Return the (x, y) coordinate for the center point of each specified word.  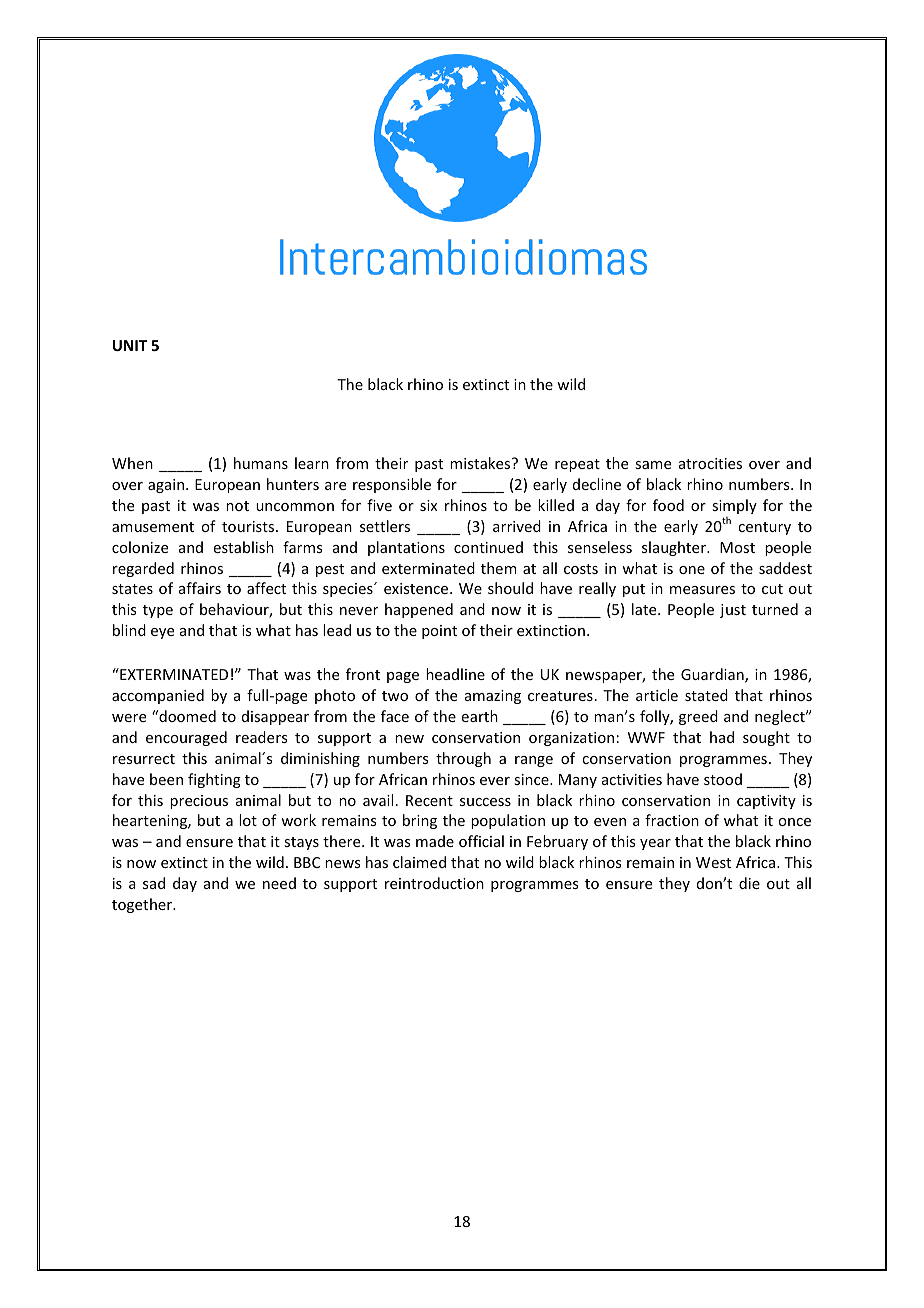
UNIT (130, 345)
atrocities (710, 463)
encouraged (186, 738)
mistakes (481, 463)
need (279, 883)
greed (698, 717)
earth (480, 716)
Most (737, 547)
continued (488, 547)
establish (244, 547)
